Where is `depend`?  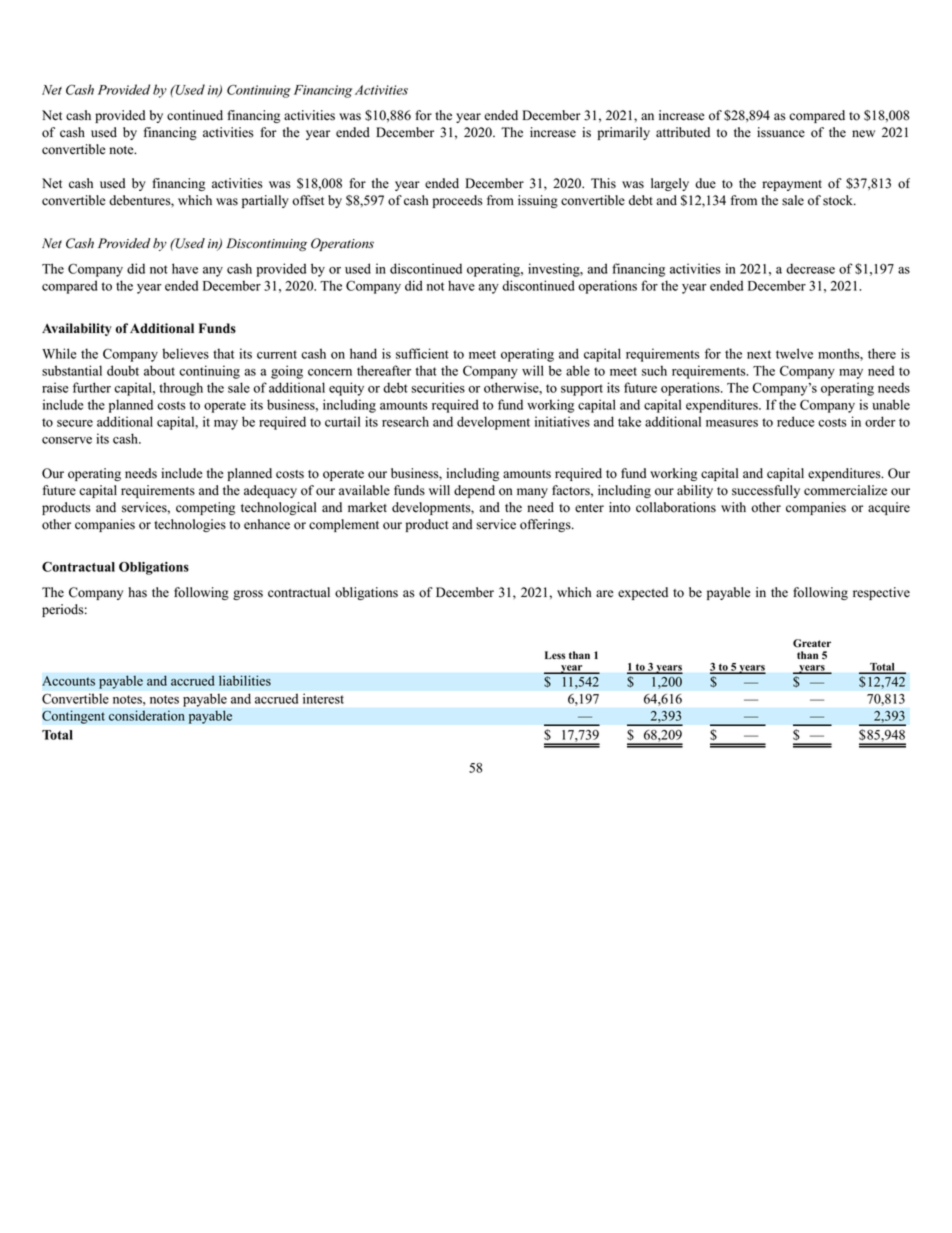
depend is located at coordinates (474, 491).
